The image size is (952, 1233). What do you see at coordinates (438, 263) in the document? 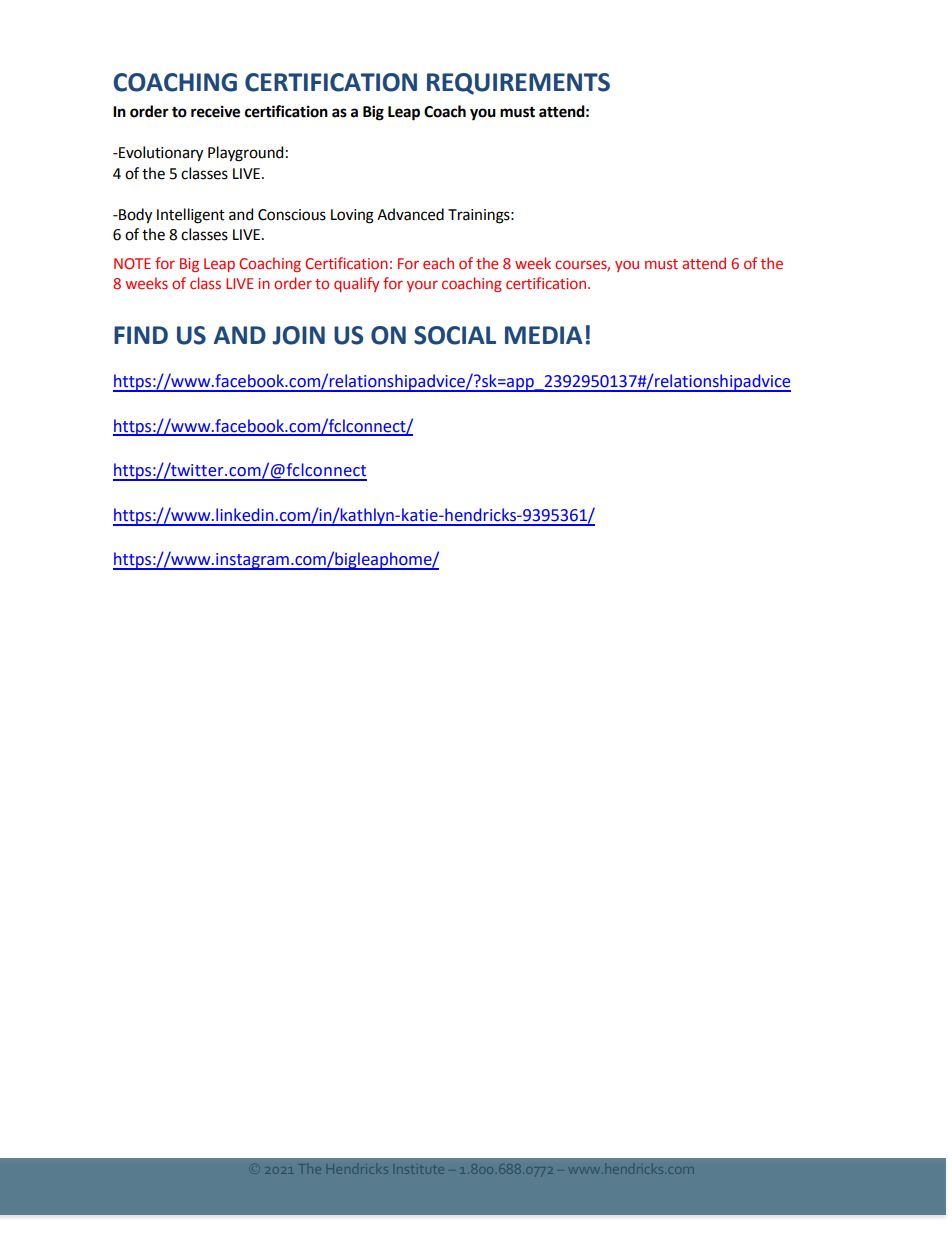
I see `each` at bounding box center [438, 263].
